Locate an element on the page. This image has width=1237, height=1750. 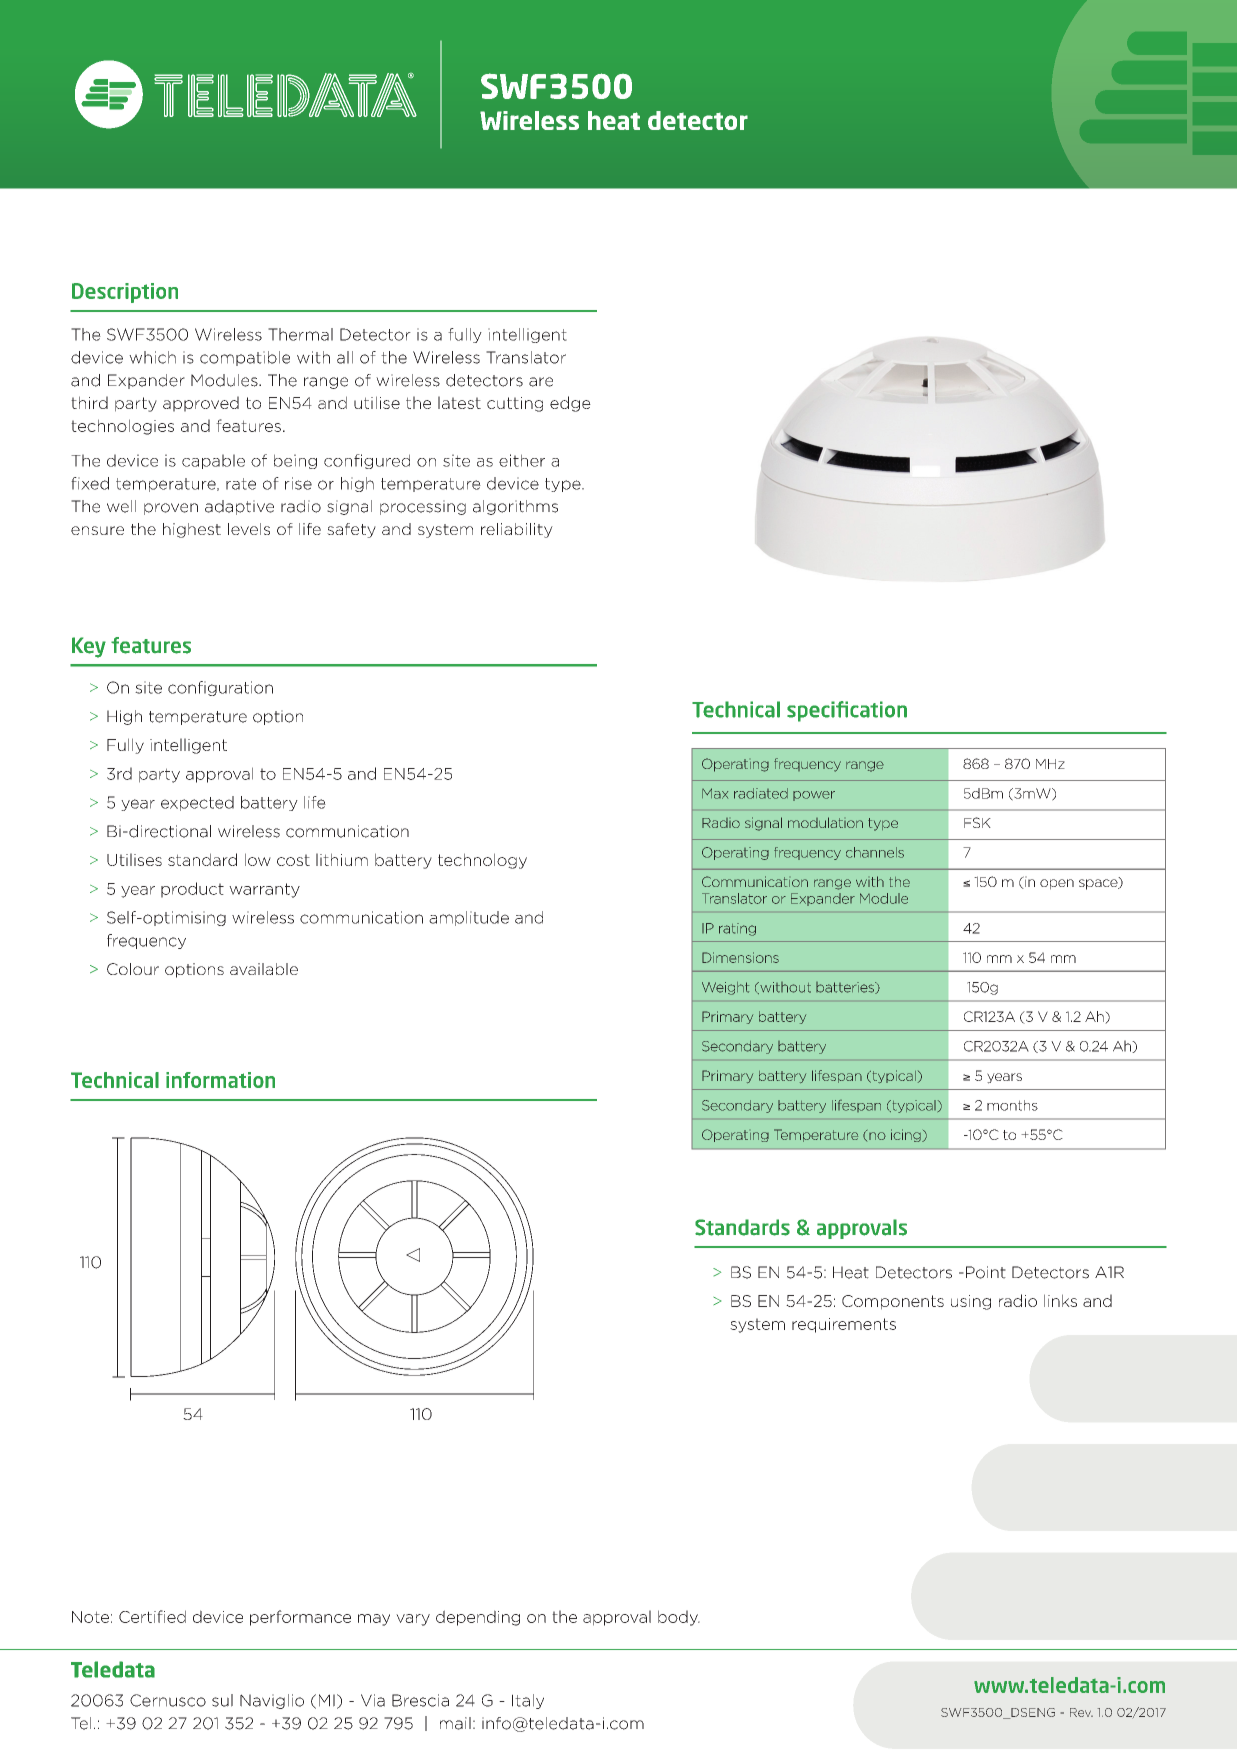
are is located at coordinates (541, 382).
